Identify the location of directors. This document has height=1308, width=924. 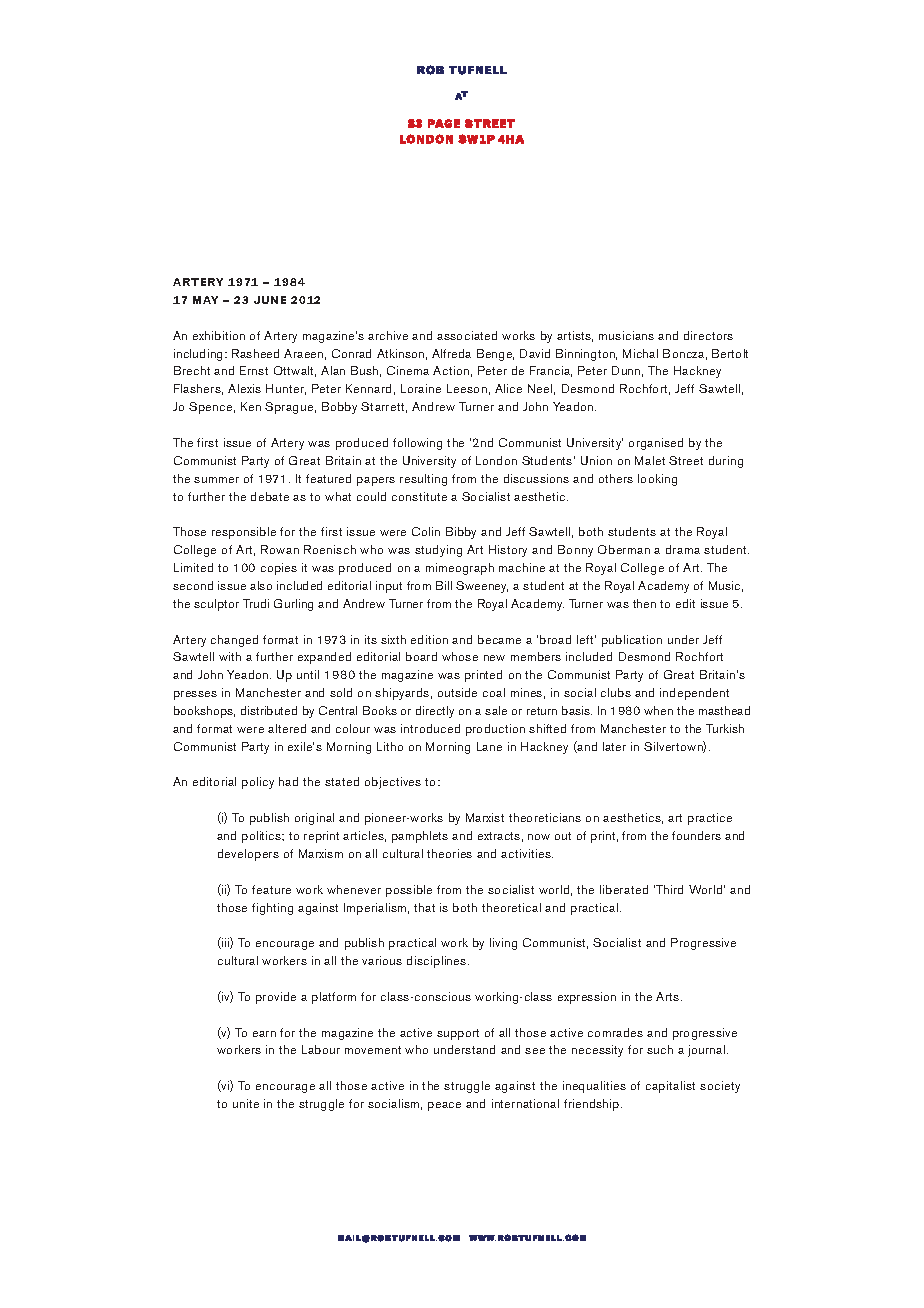
(708, 335).
